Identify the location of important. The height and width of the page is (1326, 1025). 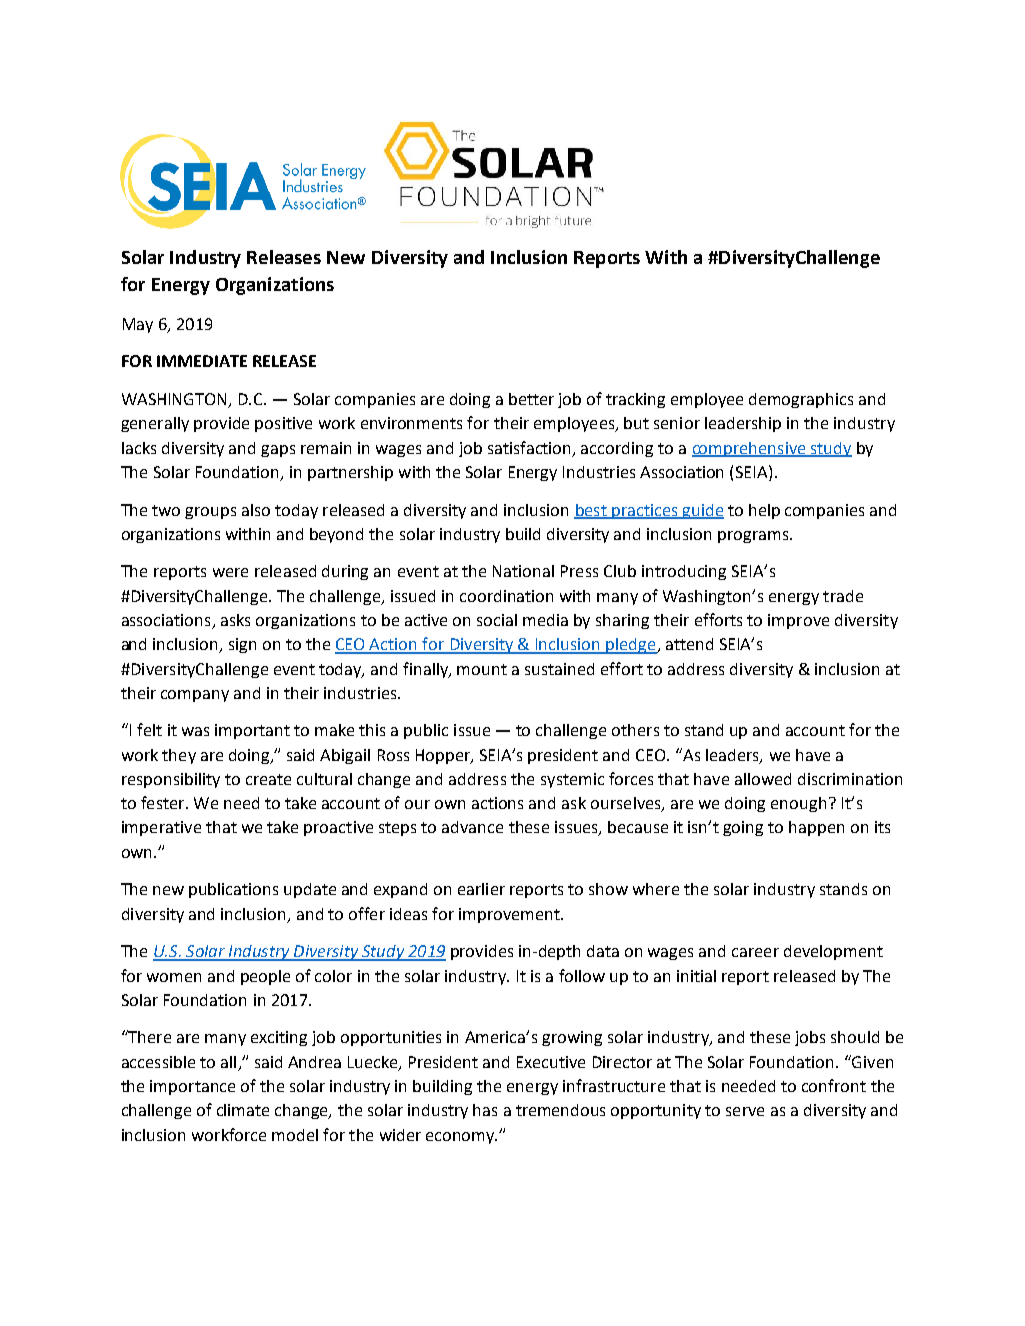
(252, 731).
